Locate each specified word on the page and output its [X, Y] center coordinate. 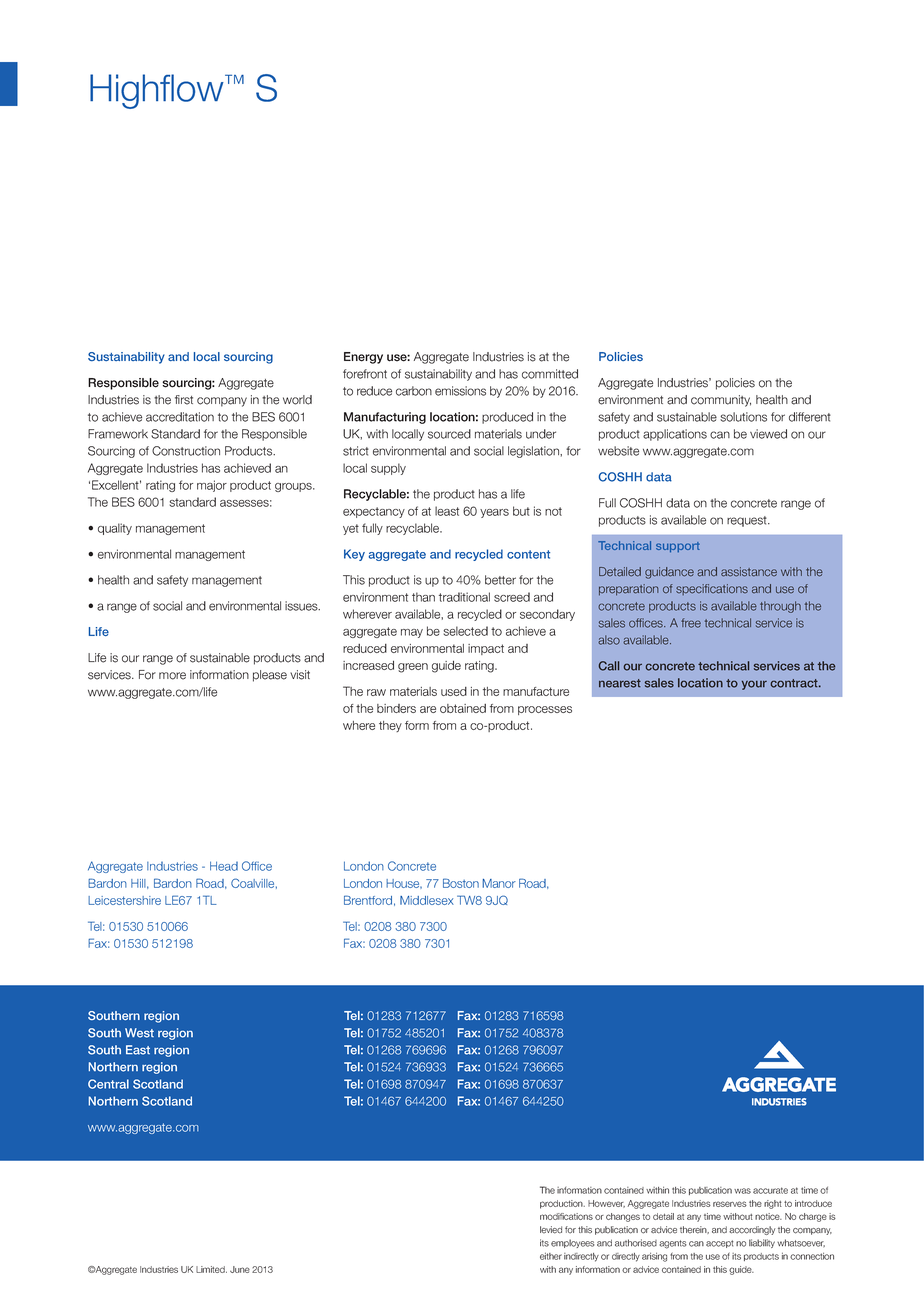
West [139, 1033]
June [240, 1269]
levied [551, 1230]
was [742, 1191]
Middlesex [427, 900]
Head [224, 866]
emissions [460, 391]
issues [302, 606]
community [721, 401]
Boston [461, 883]
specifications [712, 589]
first [184, 400]
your [754, 685]
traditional [464, 597]
